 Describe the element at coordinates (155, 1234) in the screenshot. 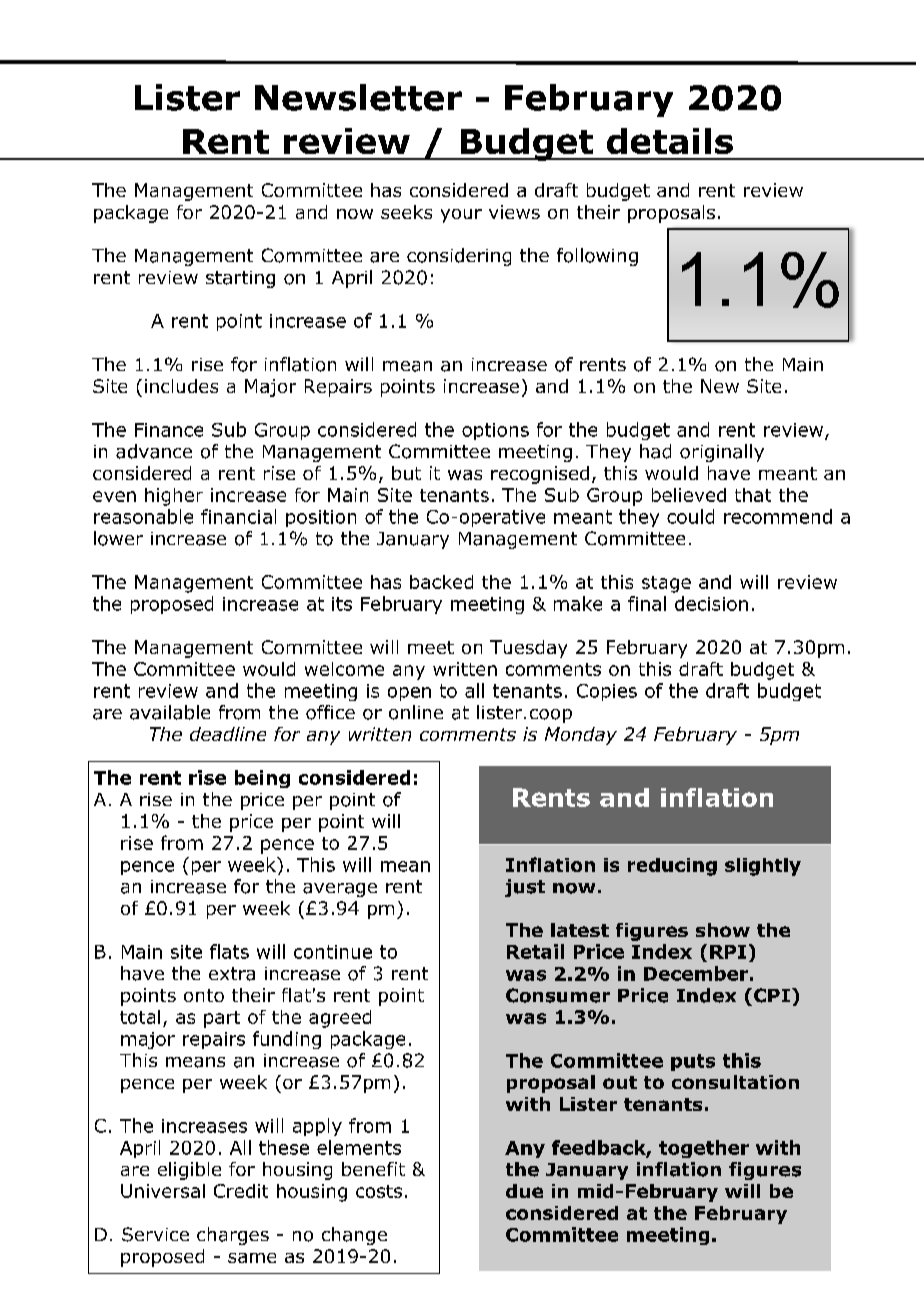

I see `Service` at that location.
